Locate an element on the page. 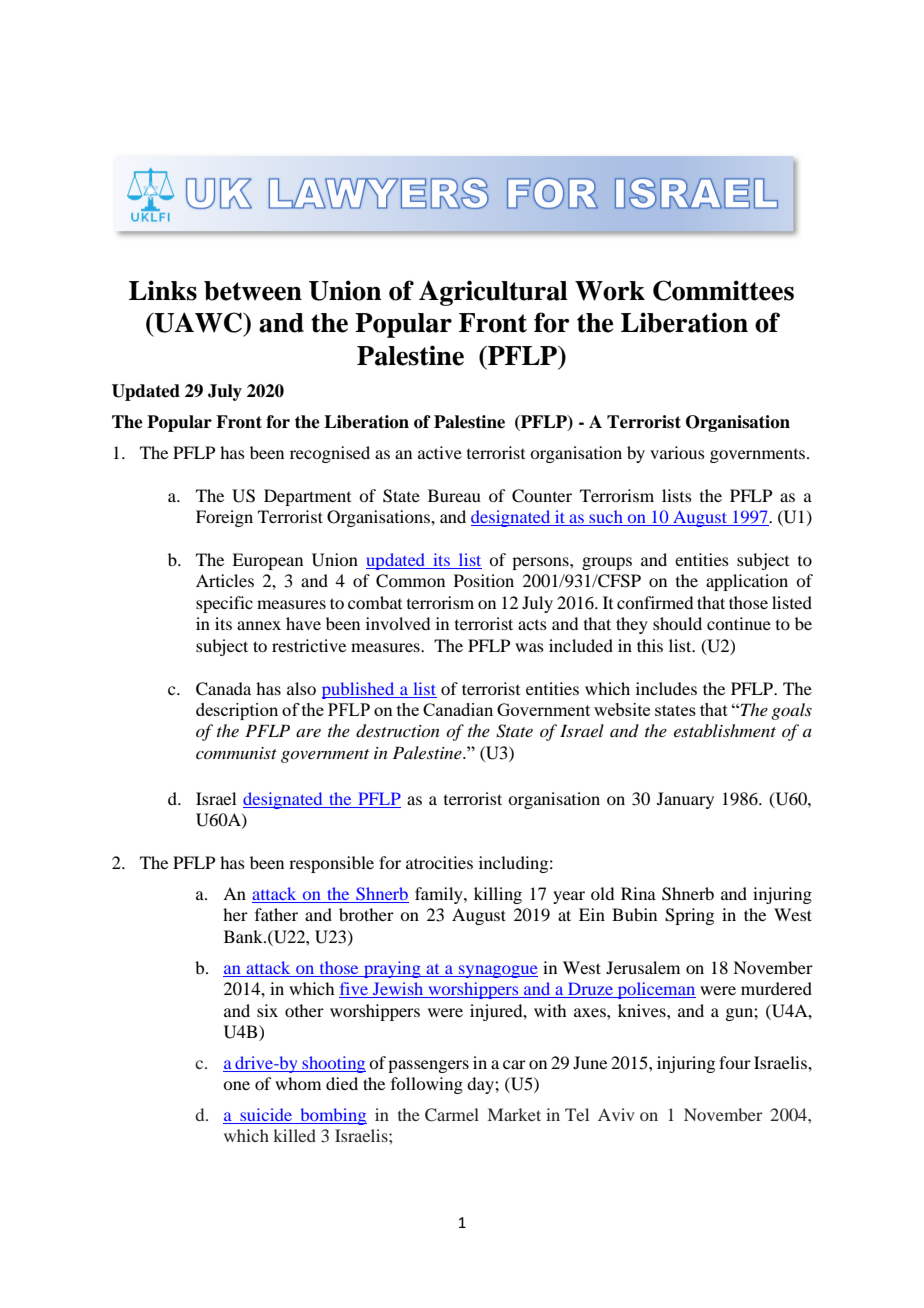 The image size is (924, 1308). Canadian is located at coordinates (458, 709).
